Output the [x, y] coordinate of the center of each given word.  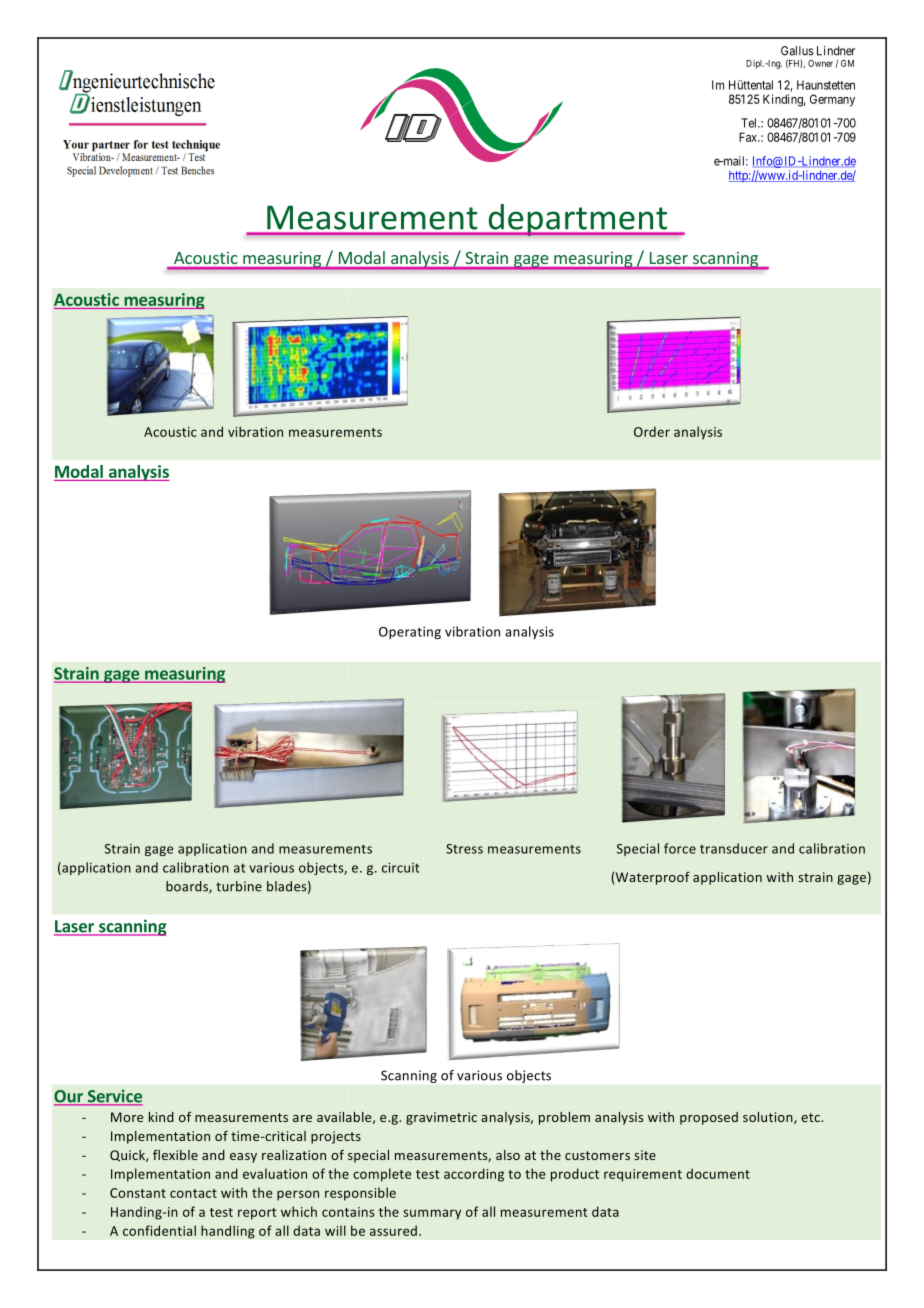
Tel [750, 123]
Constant [138, 1193]
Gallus [797, 51]
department [578, 220]
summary [432, 1214]
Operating [410, 633]
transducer [734, 848]
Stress [464, 849]
